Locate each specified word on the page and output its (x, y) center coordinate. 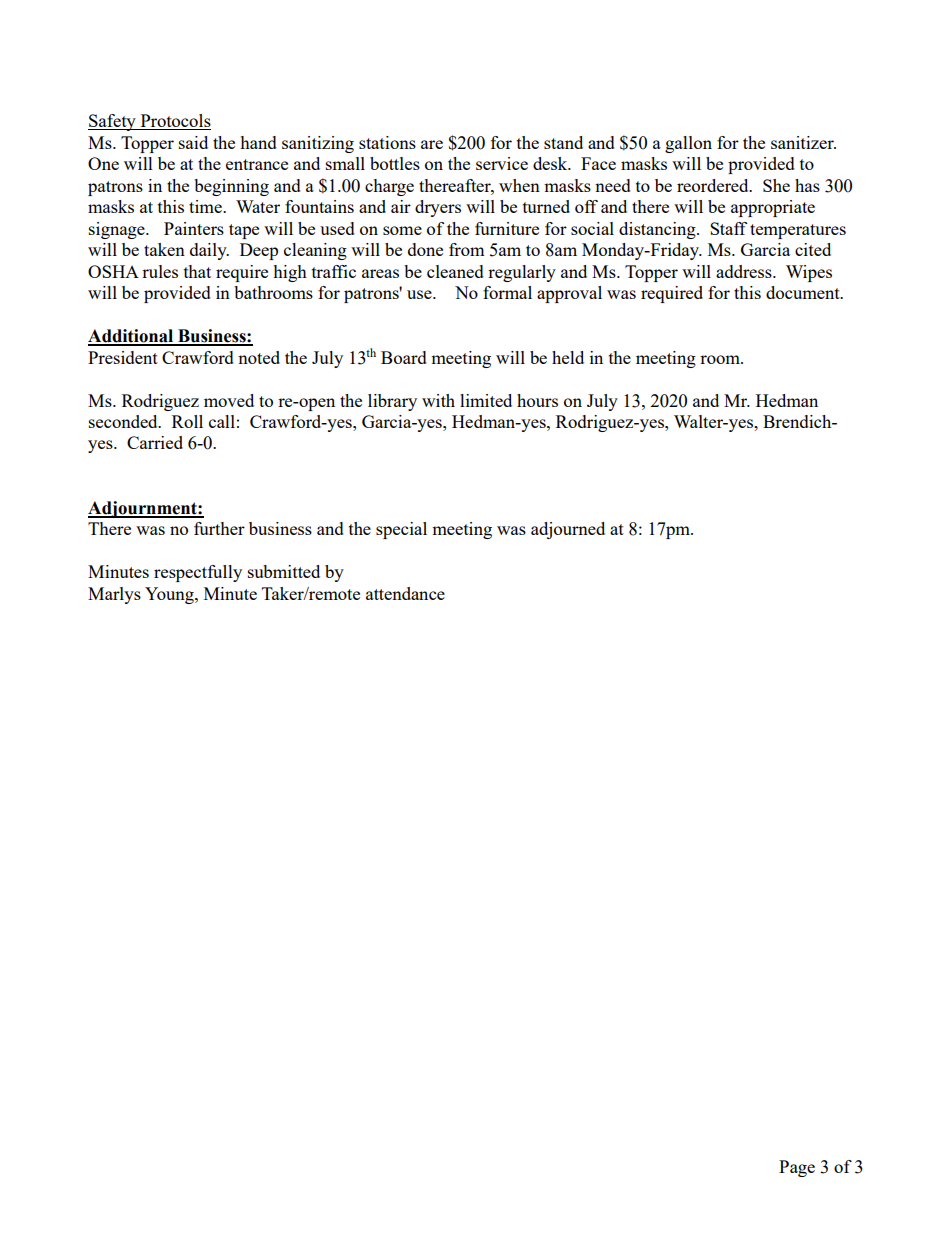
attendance (405, 593)
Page (797, 1168)
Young (170, 595)
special (401, 530)
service (502, 163)
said (193, 142)
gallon (688, 144)
